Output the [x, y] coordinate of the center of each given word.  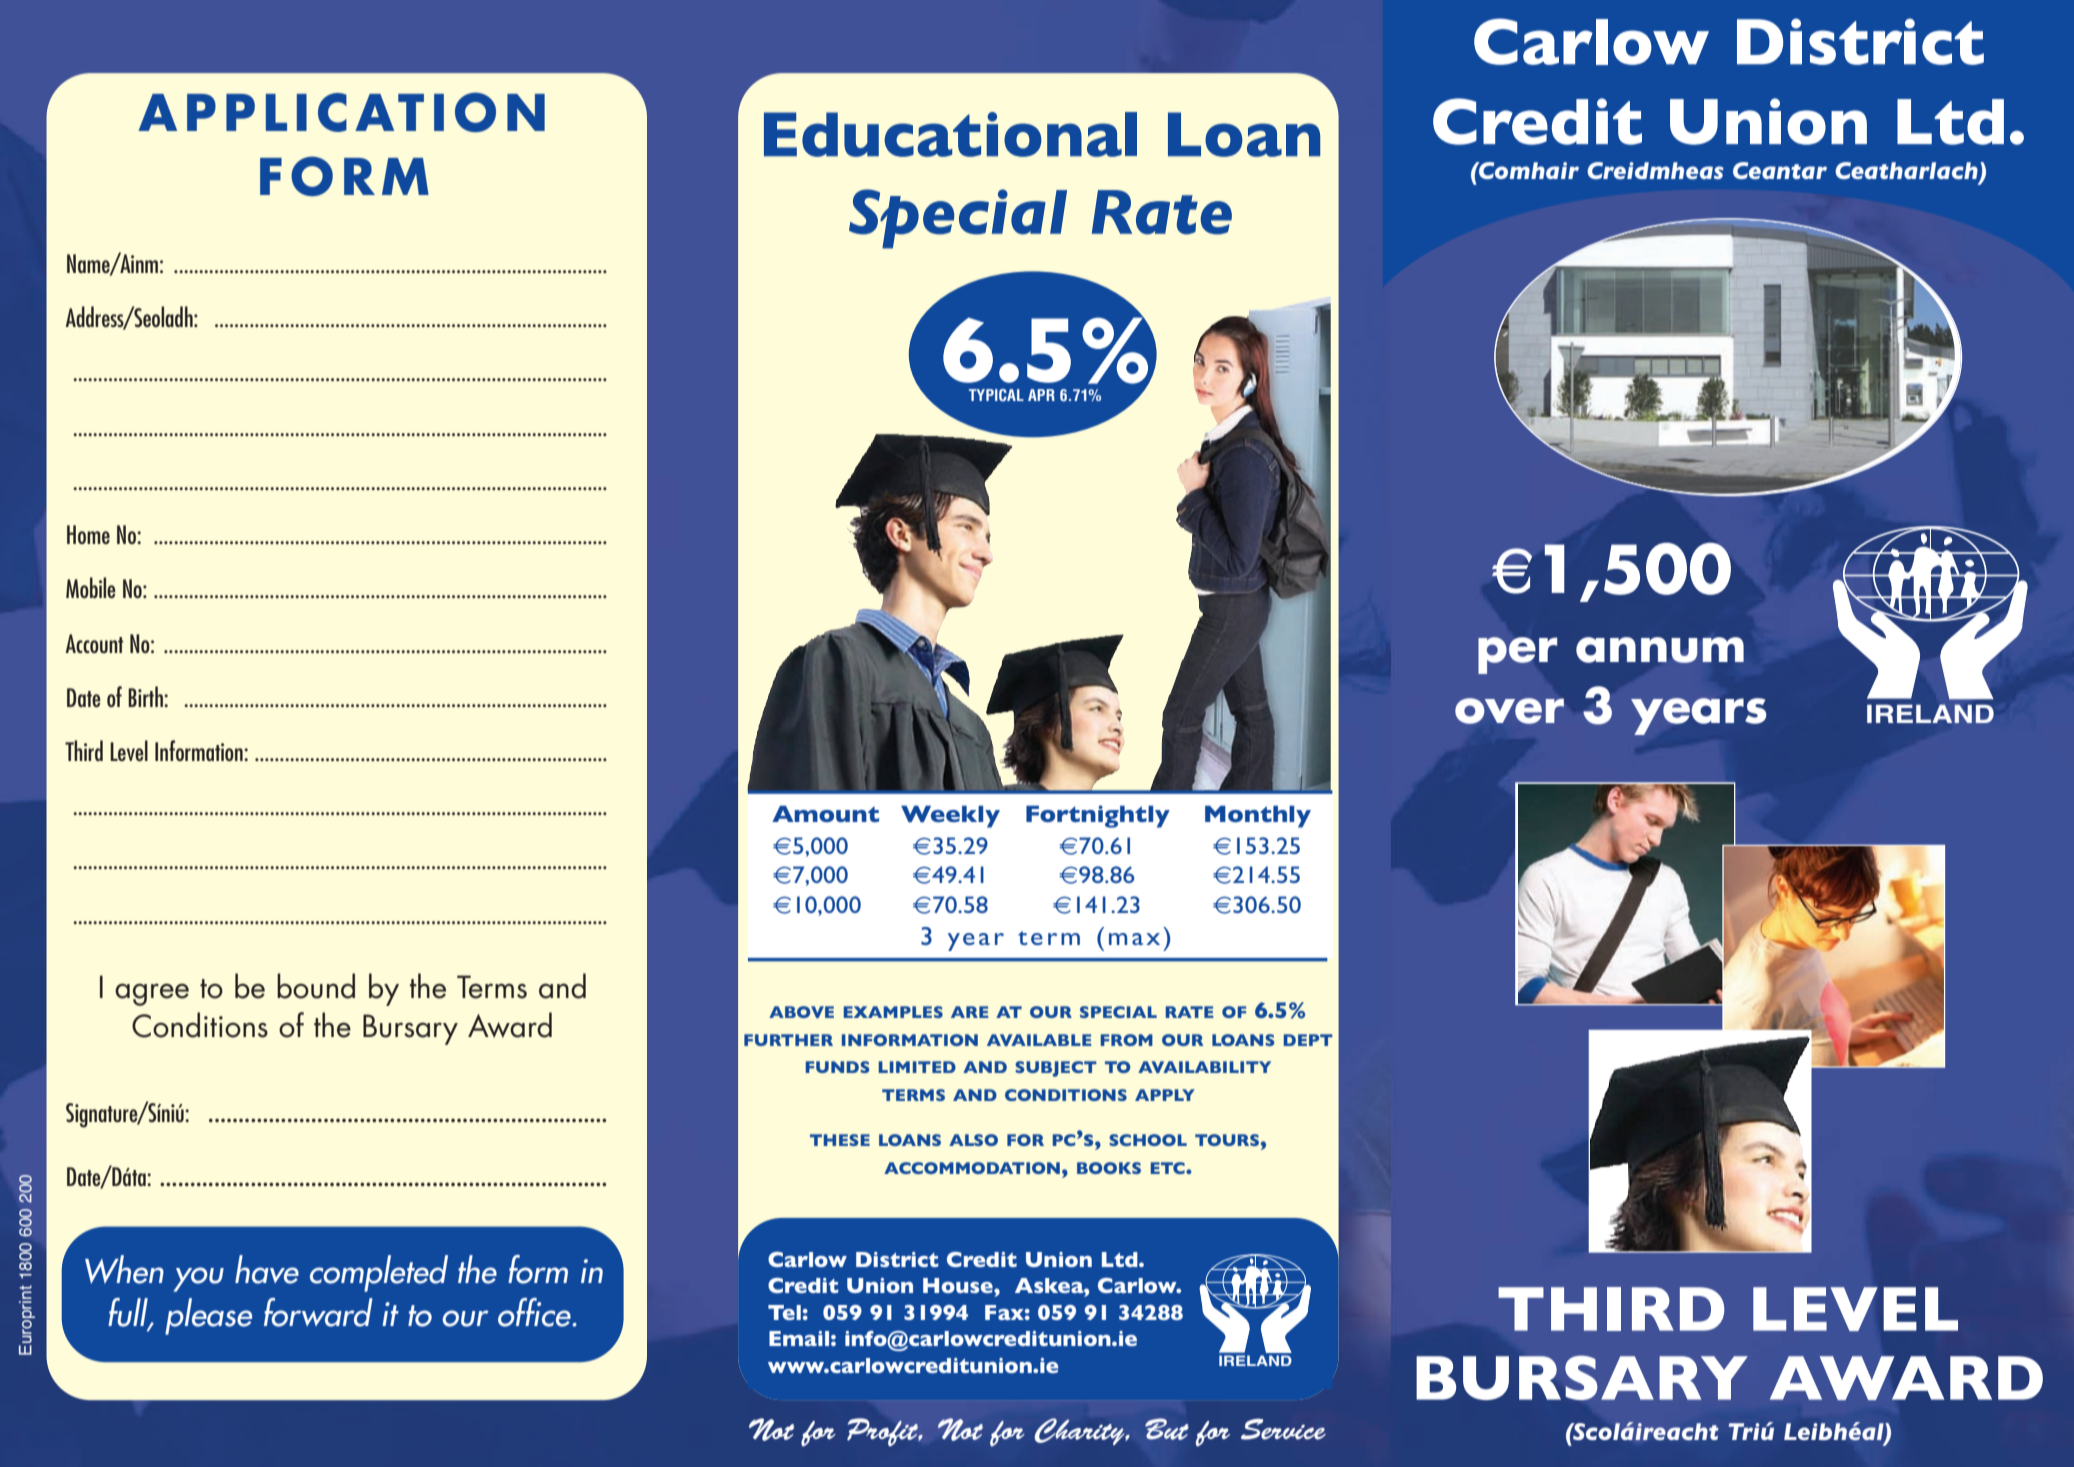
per [1517, 655]
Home [88, 534]
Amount [825, 813]
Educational [950, 134]
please [208, 1316]
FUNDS [838, 1067]
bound [316, 986]
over [1509, 711]
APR [1041, 395]
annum [1660, 650]
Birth [146, 696]
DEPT [1308, 1040]
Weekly [950, 816]
